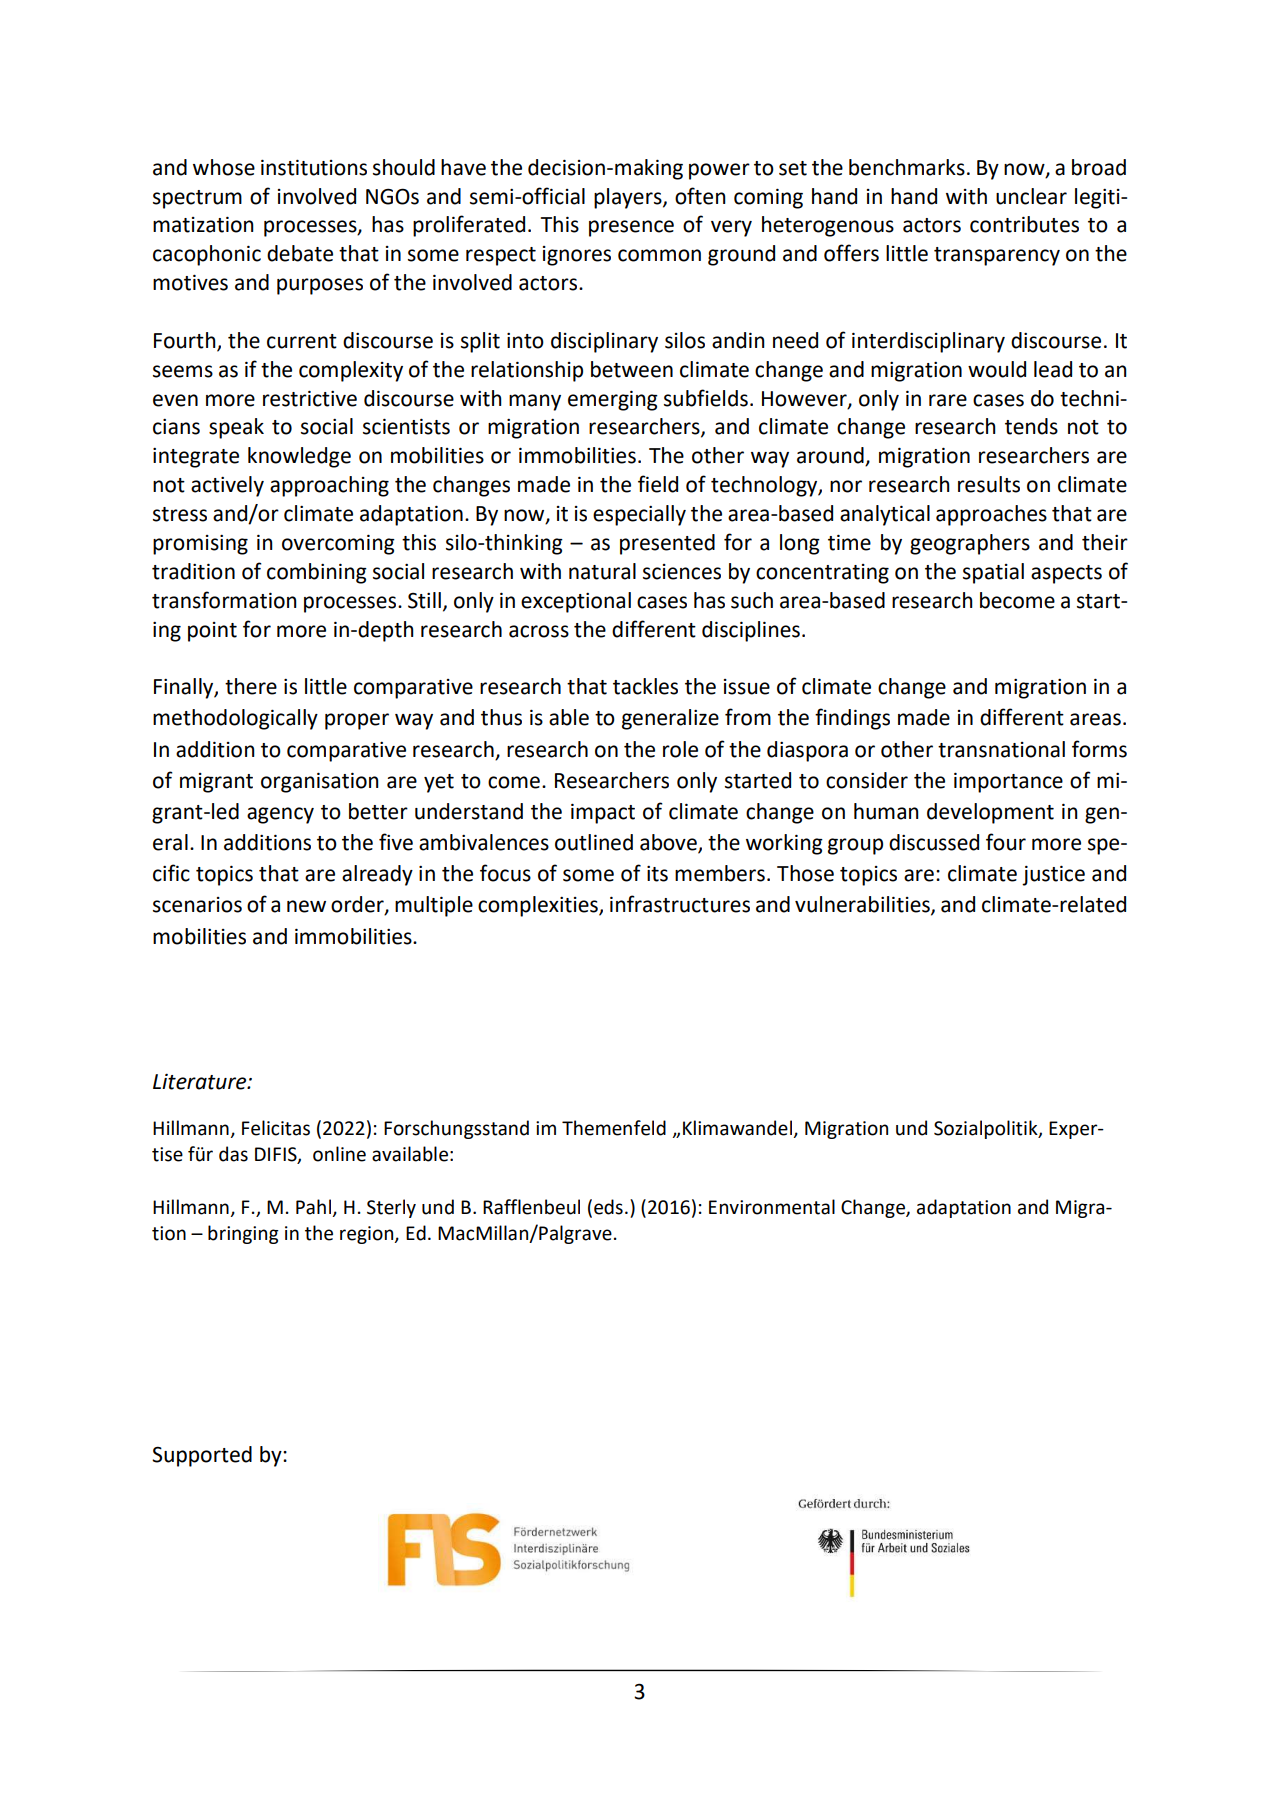  What do you see at coordinates (602, 571) in the screenshot?
I see `natural` at bounding box center [602, 571].
